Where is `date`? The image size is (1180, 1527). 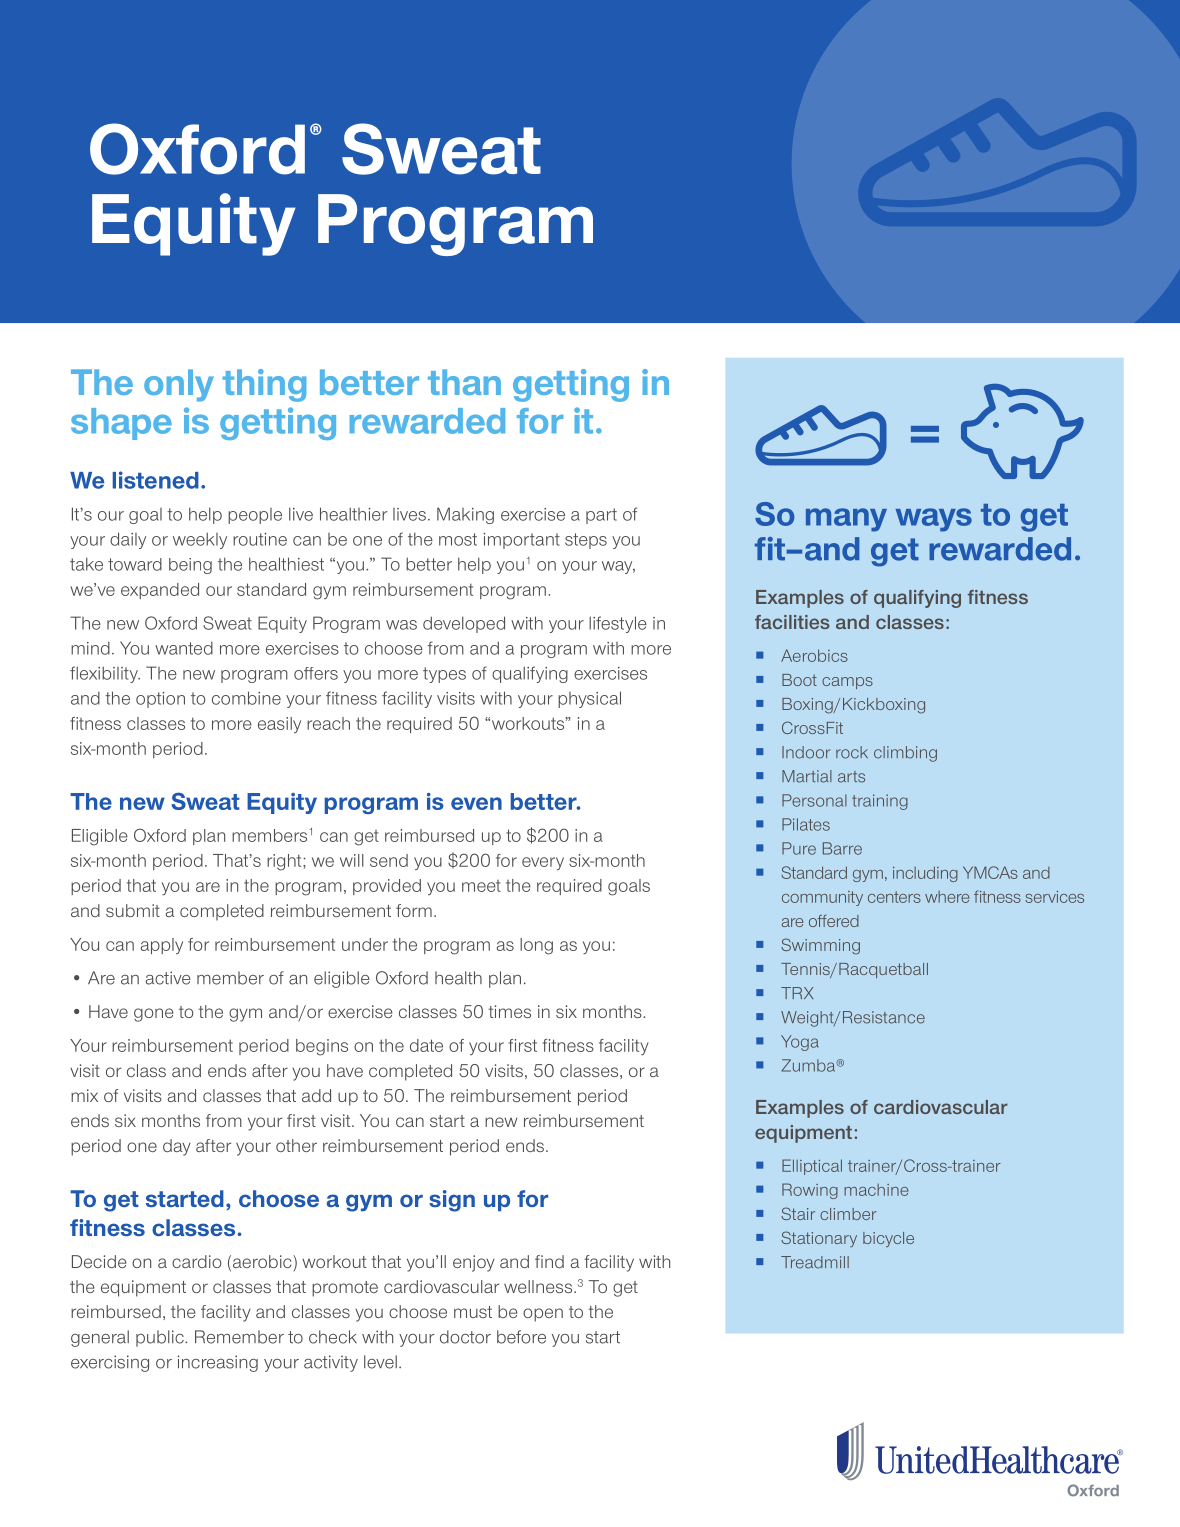
date is located at coordinates (426, 1045).
